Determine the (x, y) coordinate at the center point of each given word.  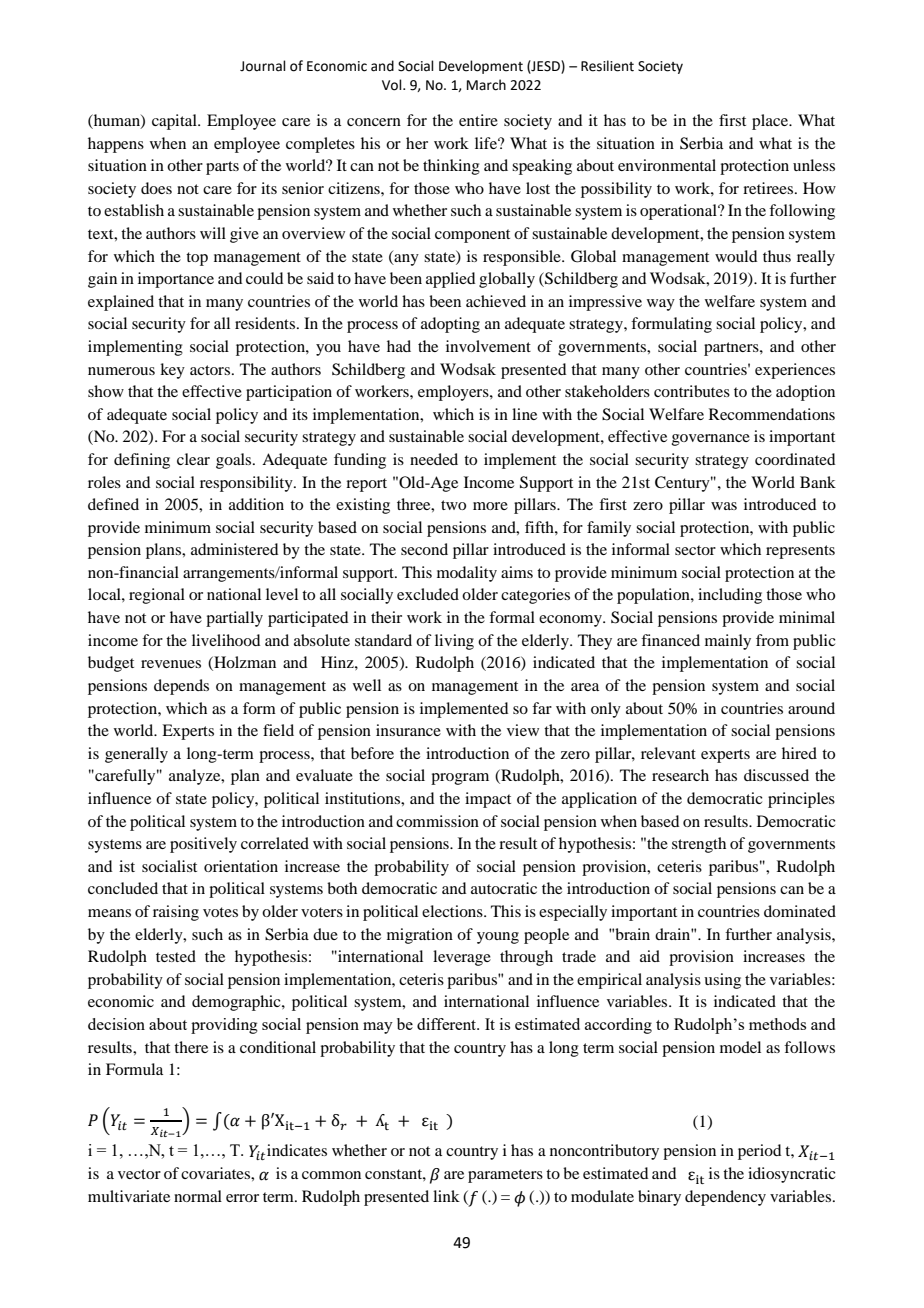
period (759, 1152)
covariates (216, 1173)
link (446, 1196)
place (771, 122)
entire (478, 120)
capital (175, 122)
